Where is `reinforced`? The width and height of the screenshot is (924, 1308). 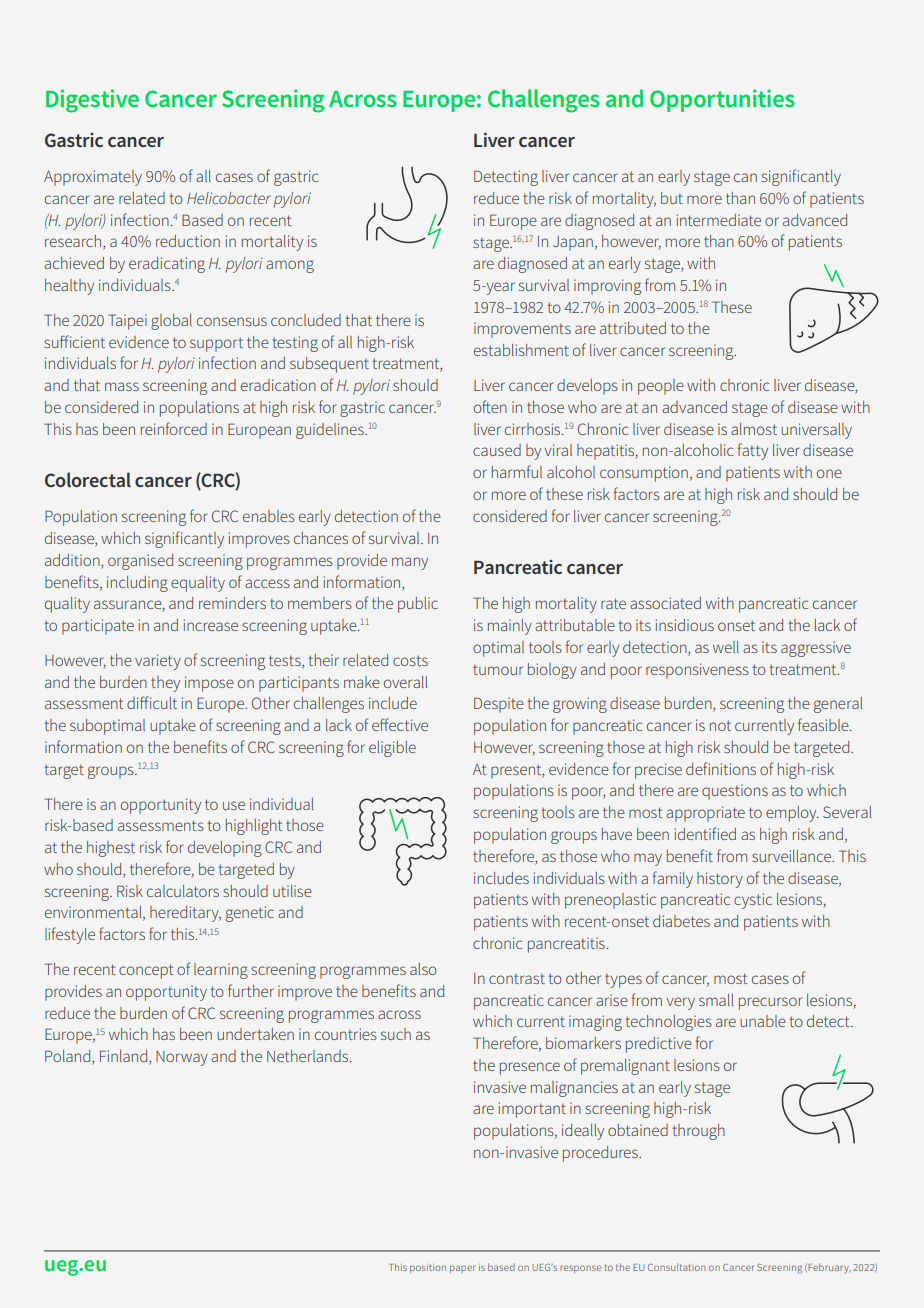
reinforced is located at coordinates (174, 428).
